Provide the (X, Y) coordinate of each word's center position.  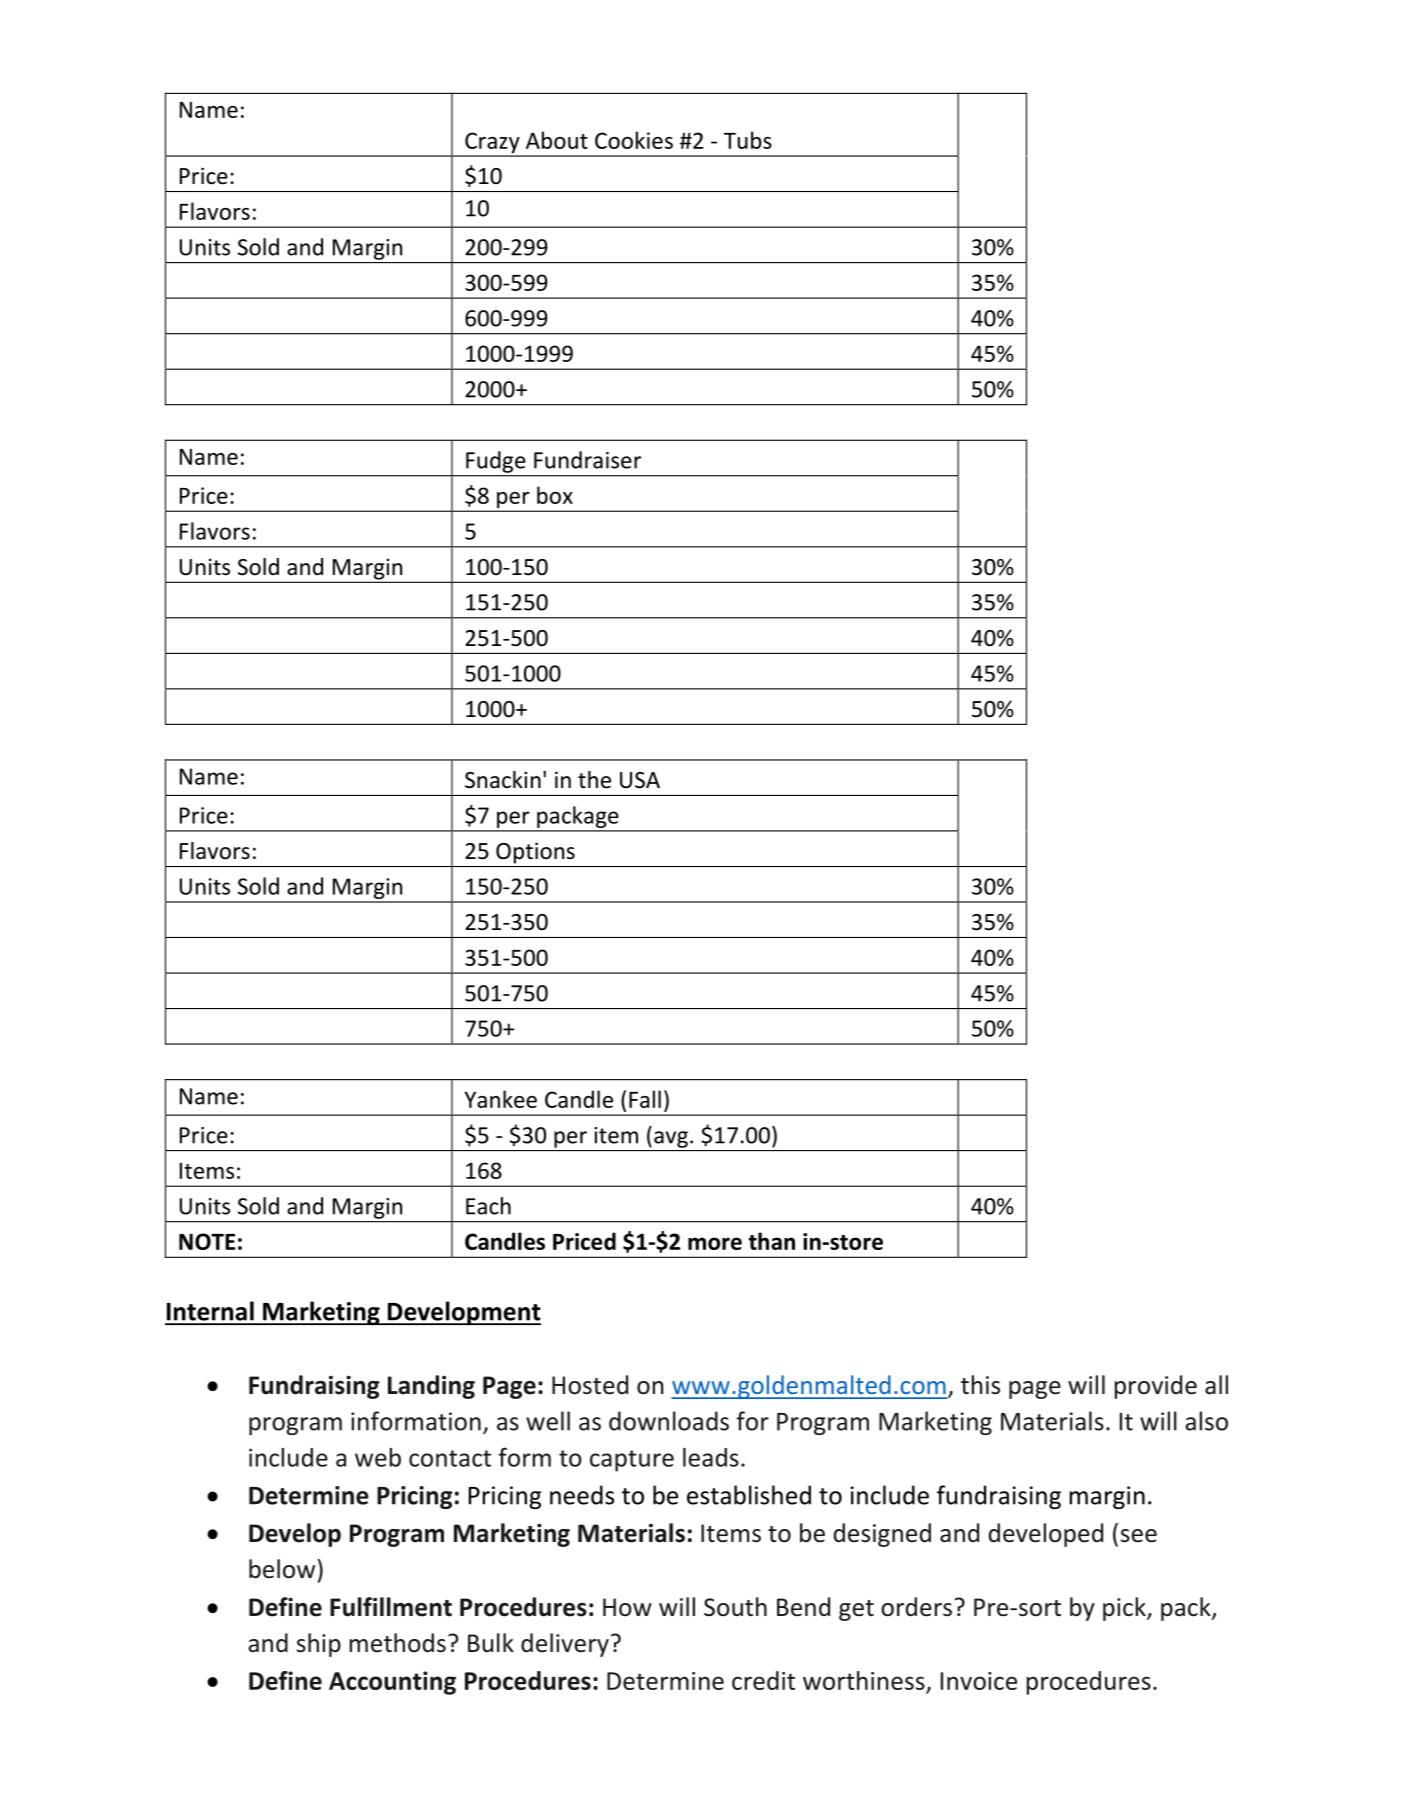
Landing (431, 1387)
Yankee (500, 1099)
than (771, 1241)
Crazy (492, 144)
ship (319, 1645)
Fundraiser (587, 460)
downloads (669, 1421)
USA (640, 780)
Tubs (748, 140)
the (594, 780)
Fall (645, 1099)
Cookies (634, 140)
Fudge (495, 462)
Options (535, 853)
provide (1156, 1387)
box (555, 495)
